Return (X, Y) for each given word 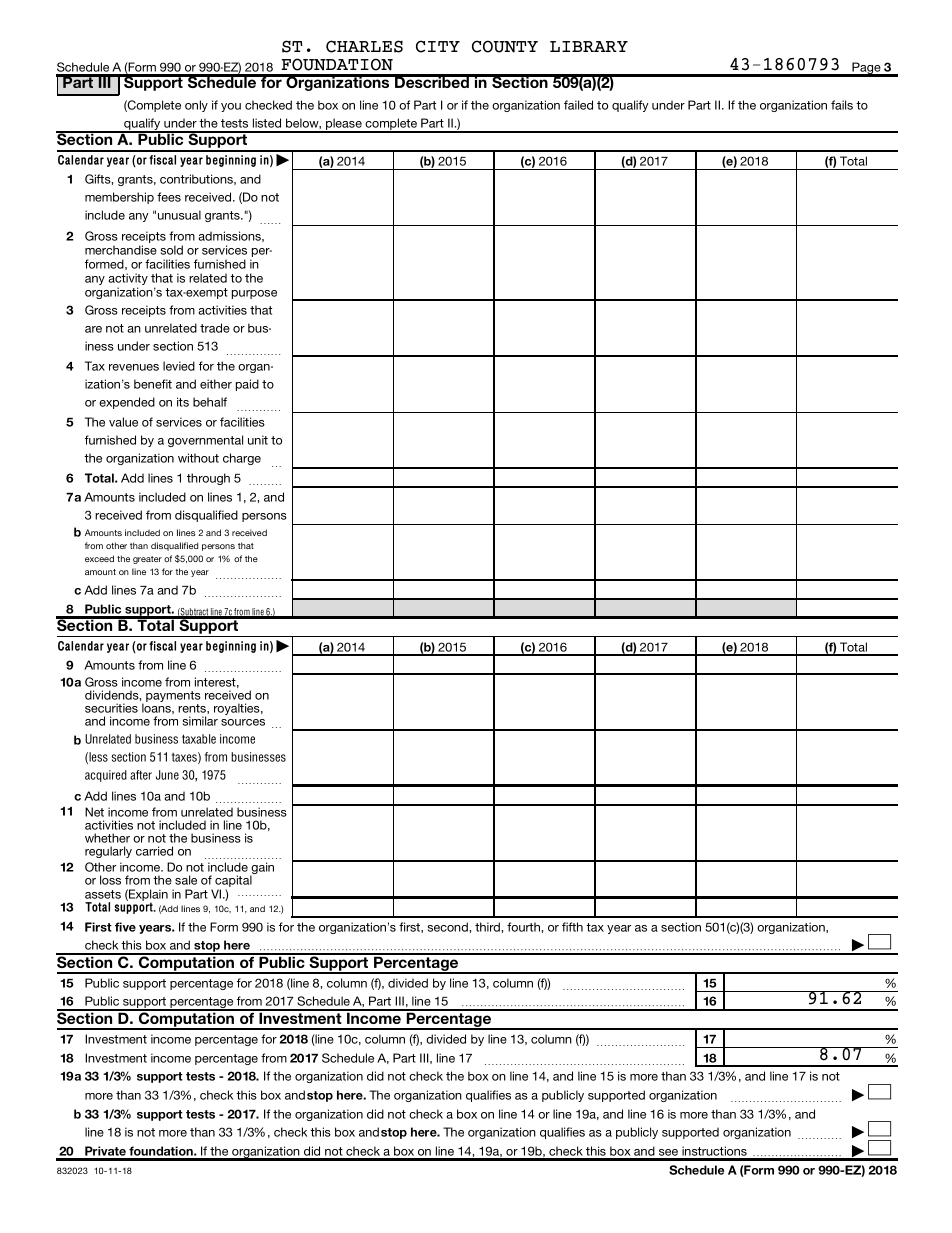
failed (578, 105)
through (208, 479)
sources (243, 722)
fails (842, 105)
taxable (199, 739)
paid (247, 385)
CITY (438, 46)
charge (242, 459)
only (196, 106)
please (344, 125)
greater (147, 560)
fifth (572, 927)
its (183, 402)
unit (258, 440)
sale (186, 880)
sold (172, 250)
